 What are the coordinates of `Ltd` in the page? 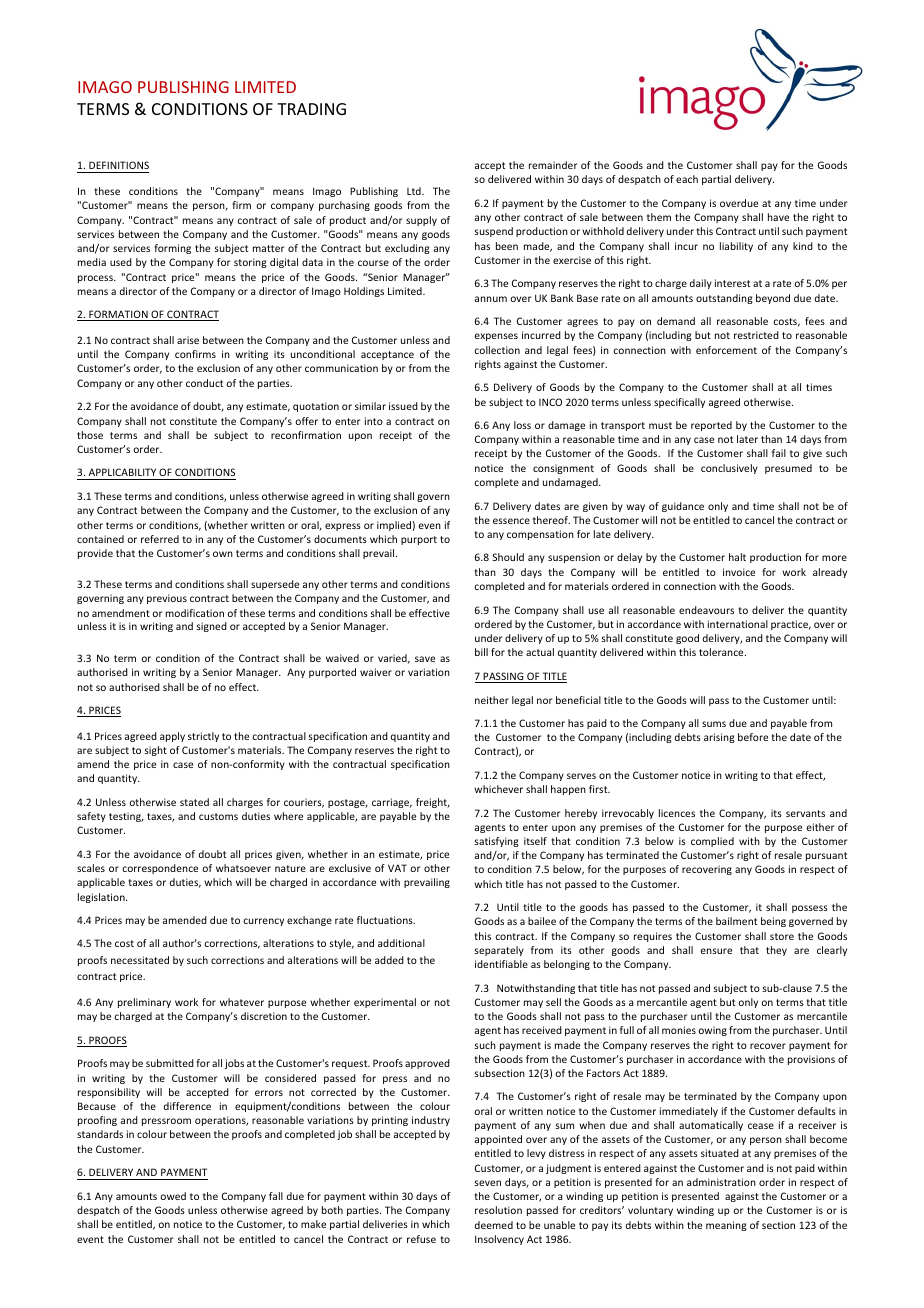 It's located at (415, 191).
